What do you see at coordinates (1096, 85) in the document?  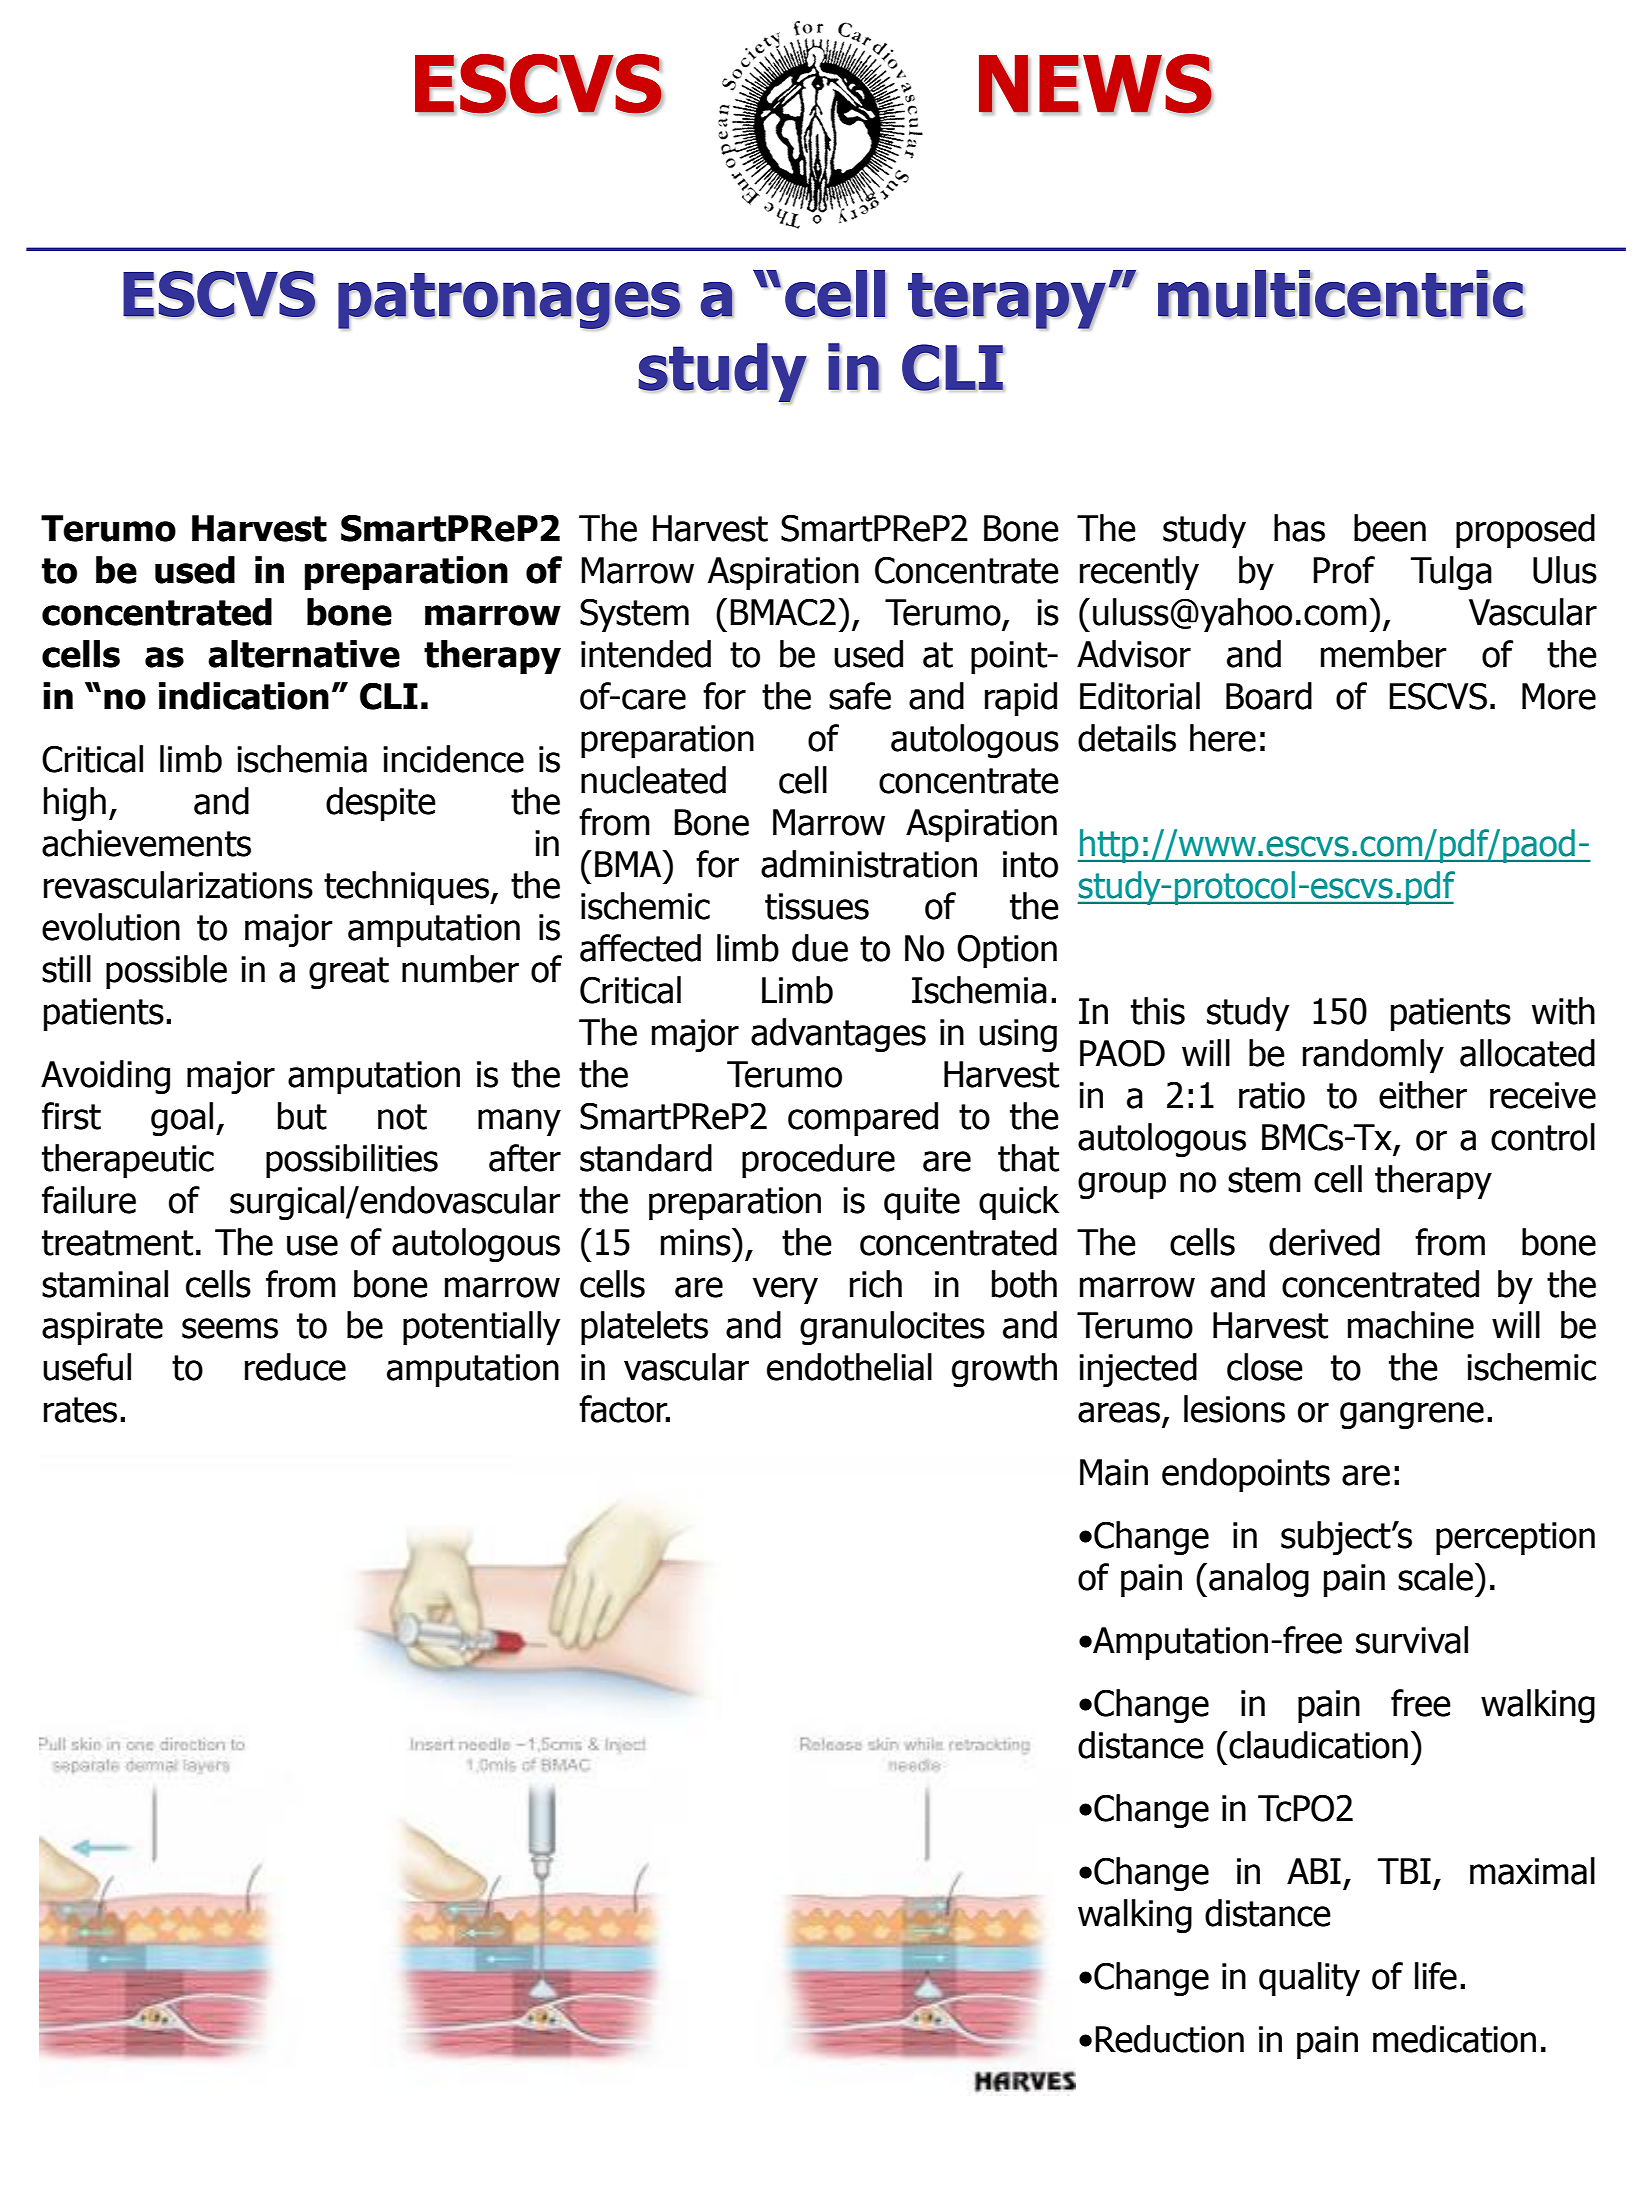 I see `NEWS` at bounding box center [1096, 85].
